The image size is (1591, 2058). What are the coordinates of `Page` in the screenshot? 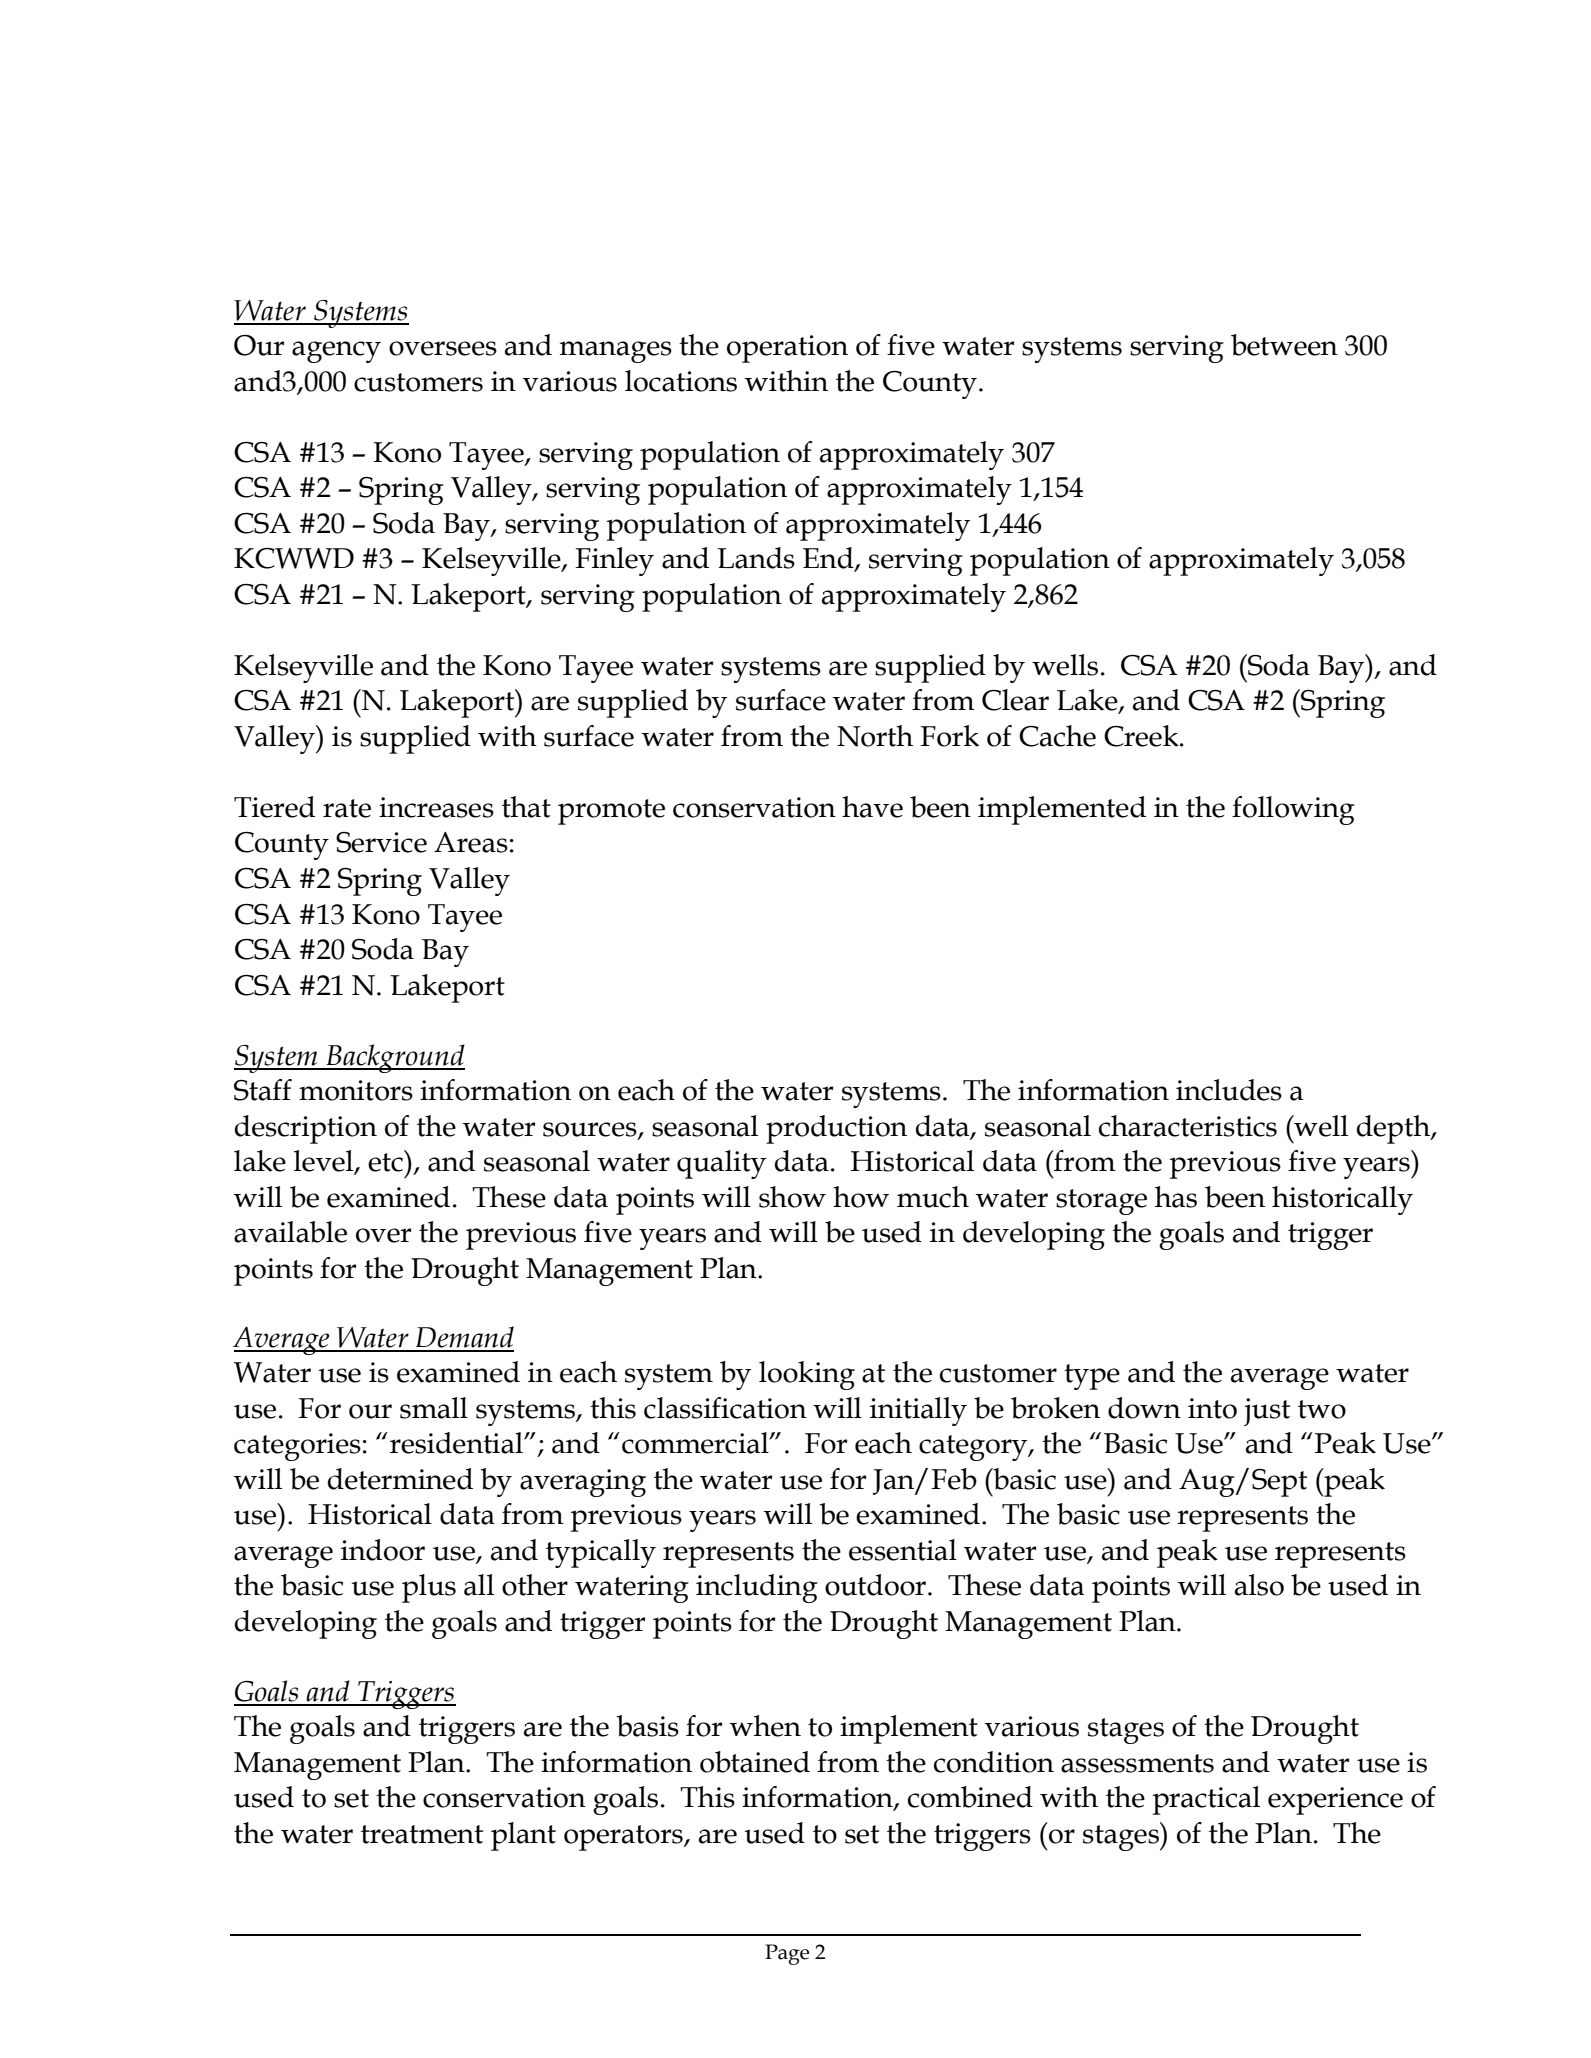 It's located at (787, 1954).
